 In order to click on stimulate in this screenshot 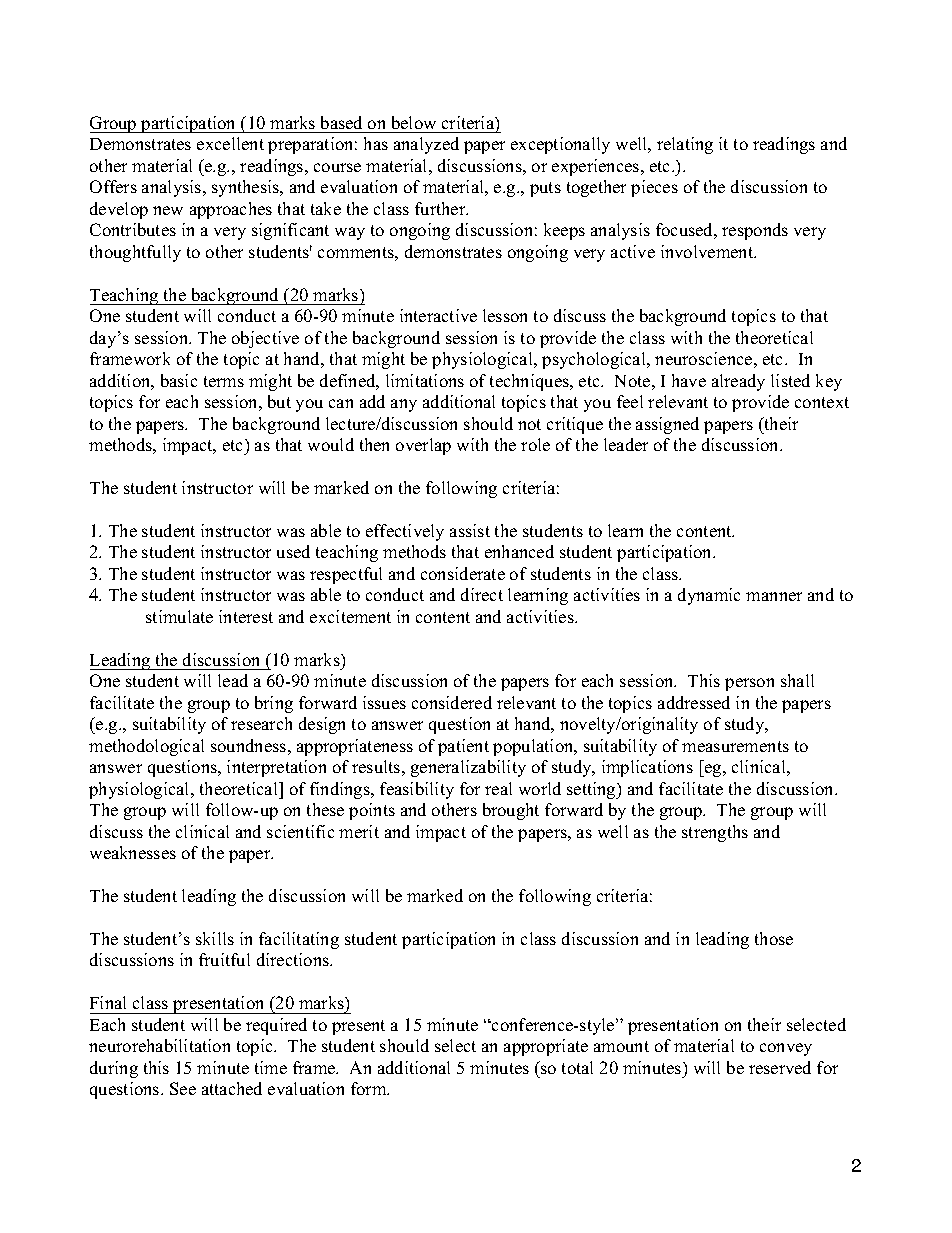, I will do `click(179, 616)`.
